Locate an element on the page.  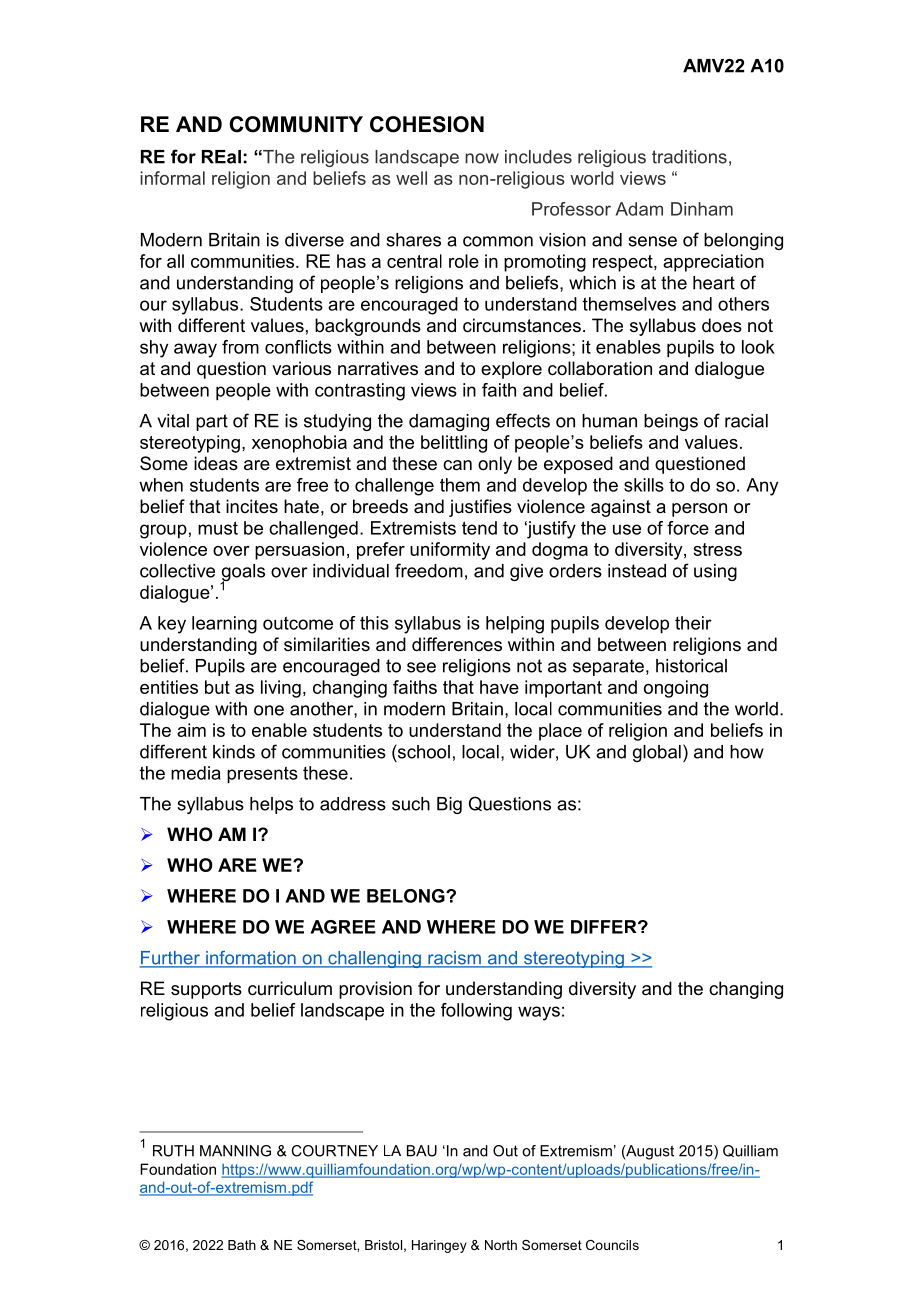
now is located at coordinates (482, 158).
